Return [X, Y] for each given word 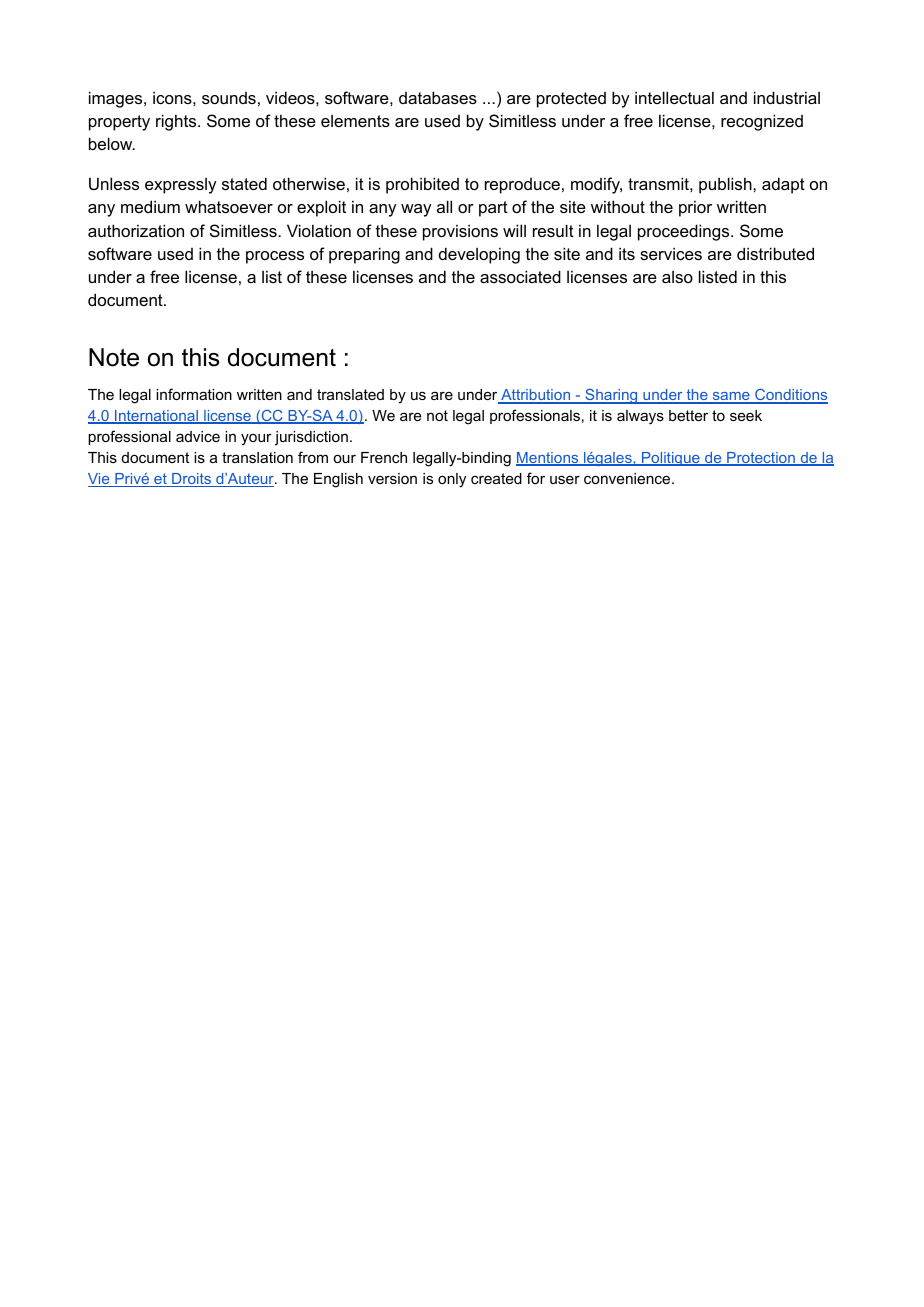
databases [438, 97]
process [275, 257]
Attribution [536, 396]
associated [520, 276]
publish [726, 185]
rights [177, 122]
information [194, 394]
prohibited [422, 185]
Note [114, 357]
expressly [180, 186]
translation [257, 457]
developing [479, 255]
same [731, 398]
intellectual [674, 97]
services [671, 253]
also [677, 277]
